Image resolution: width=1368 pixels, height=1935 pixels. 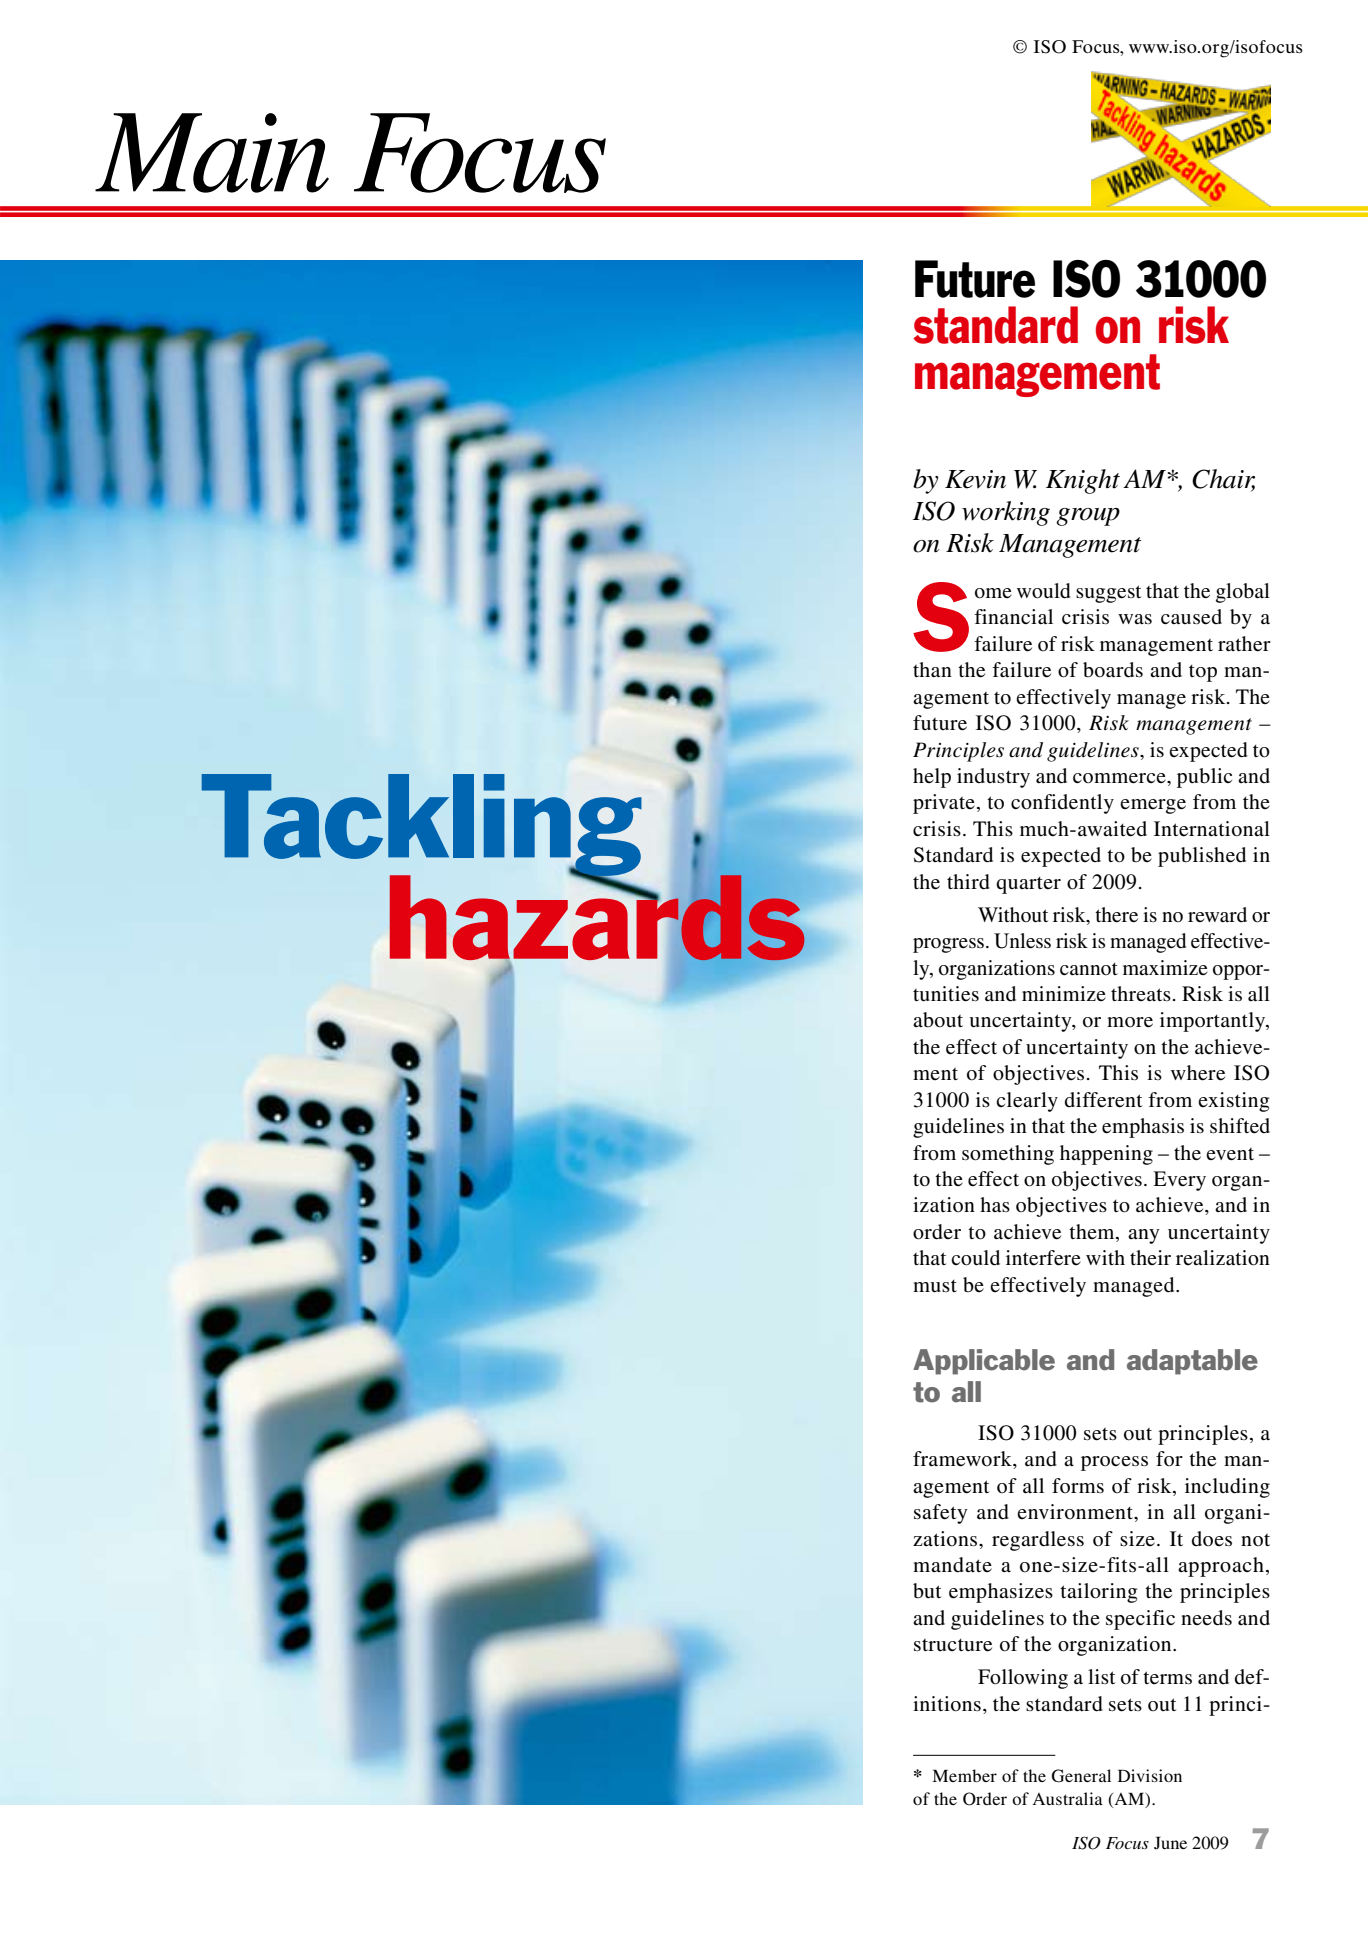 What do you see at coordinates (975, 479) in the screenshot?
I see `Kevin` at bounding box center [975, 479].
